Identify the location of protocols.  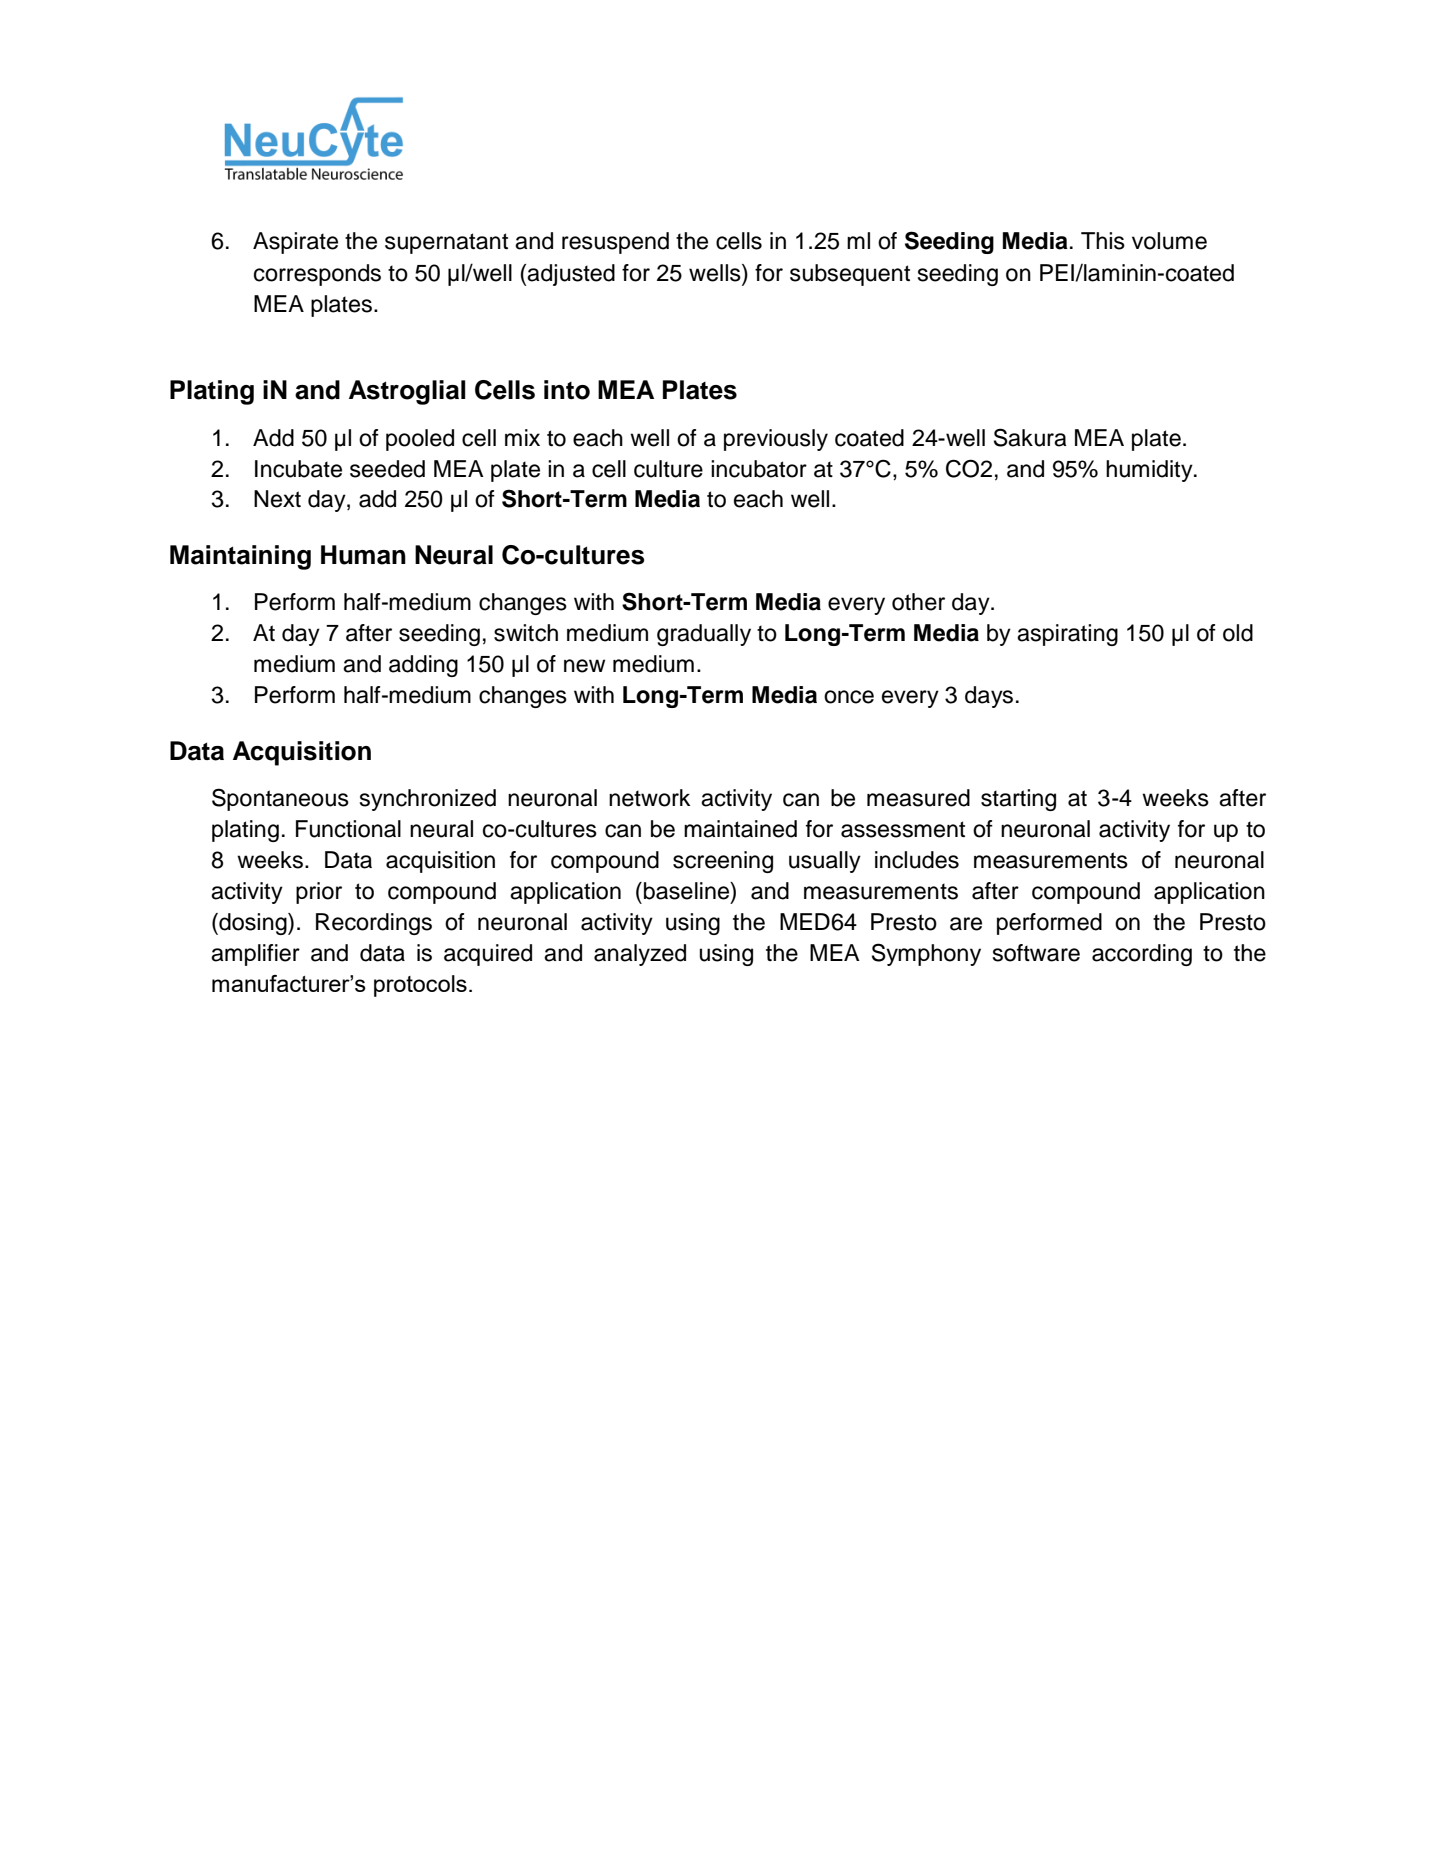
(420, 986).
